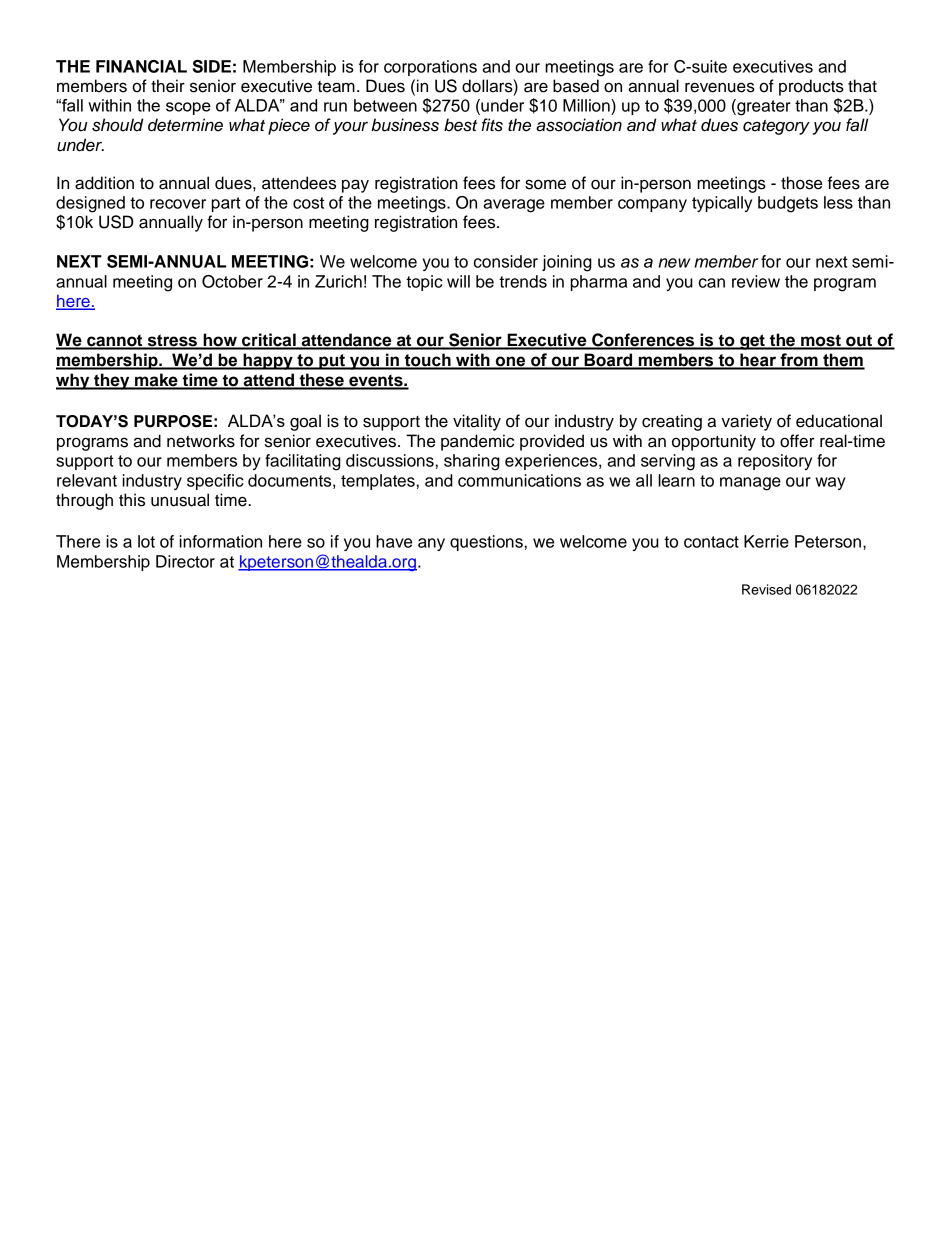 This screenshot has width=952, height=1233. What do you see at coordinates (766, 589) in the screenshot?
I see `Revised` at bounding box center [766, 589].
